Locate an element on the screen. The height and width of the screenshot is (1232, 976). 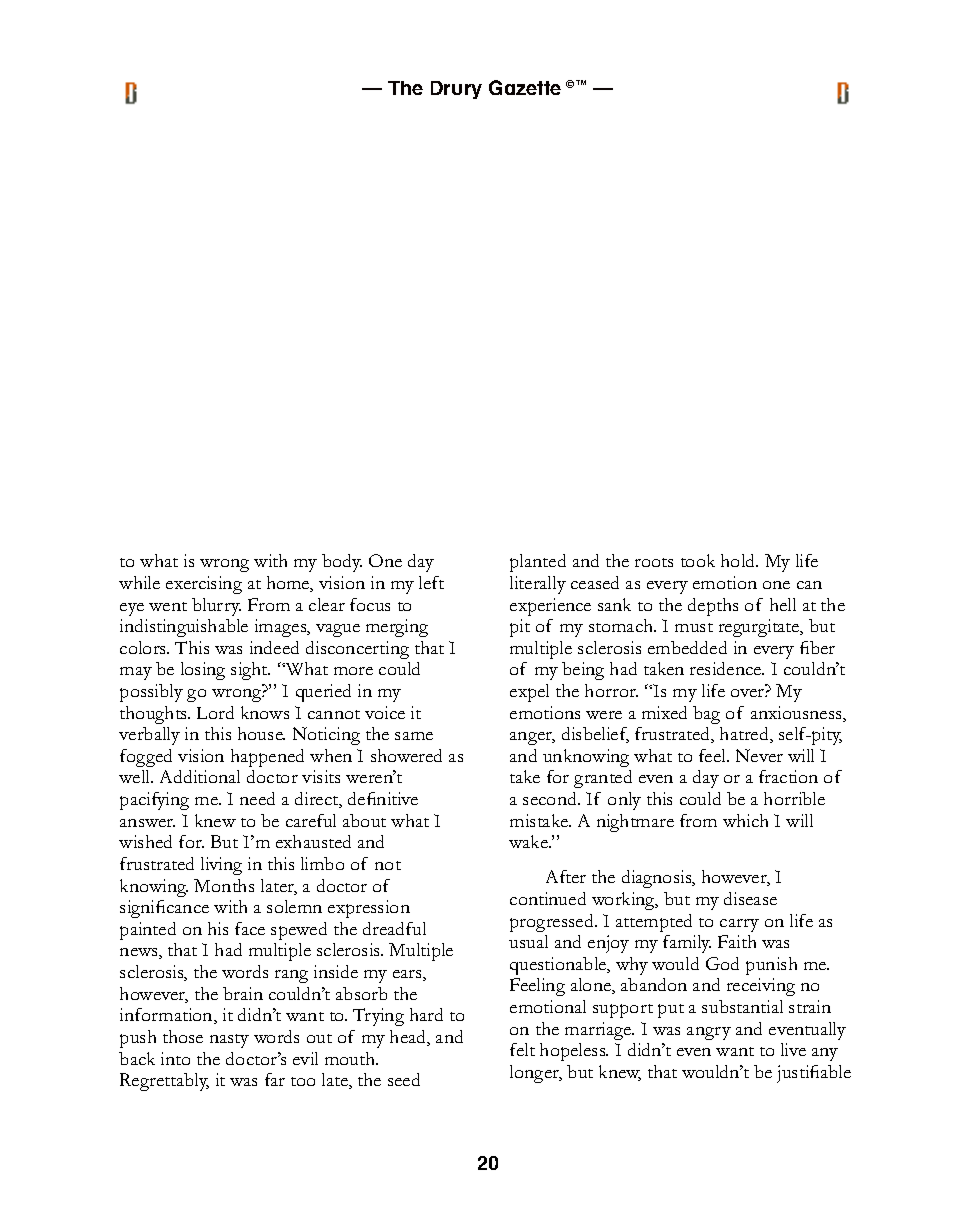
nasty is located at coordinates (229, 1041).
